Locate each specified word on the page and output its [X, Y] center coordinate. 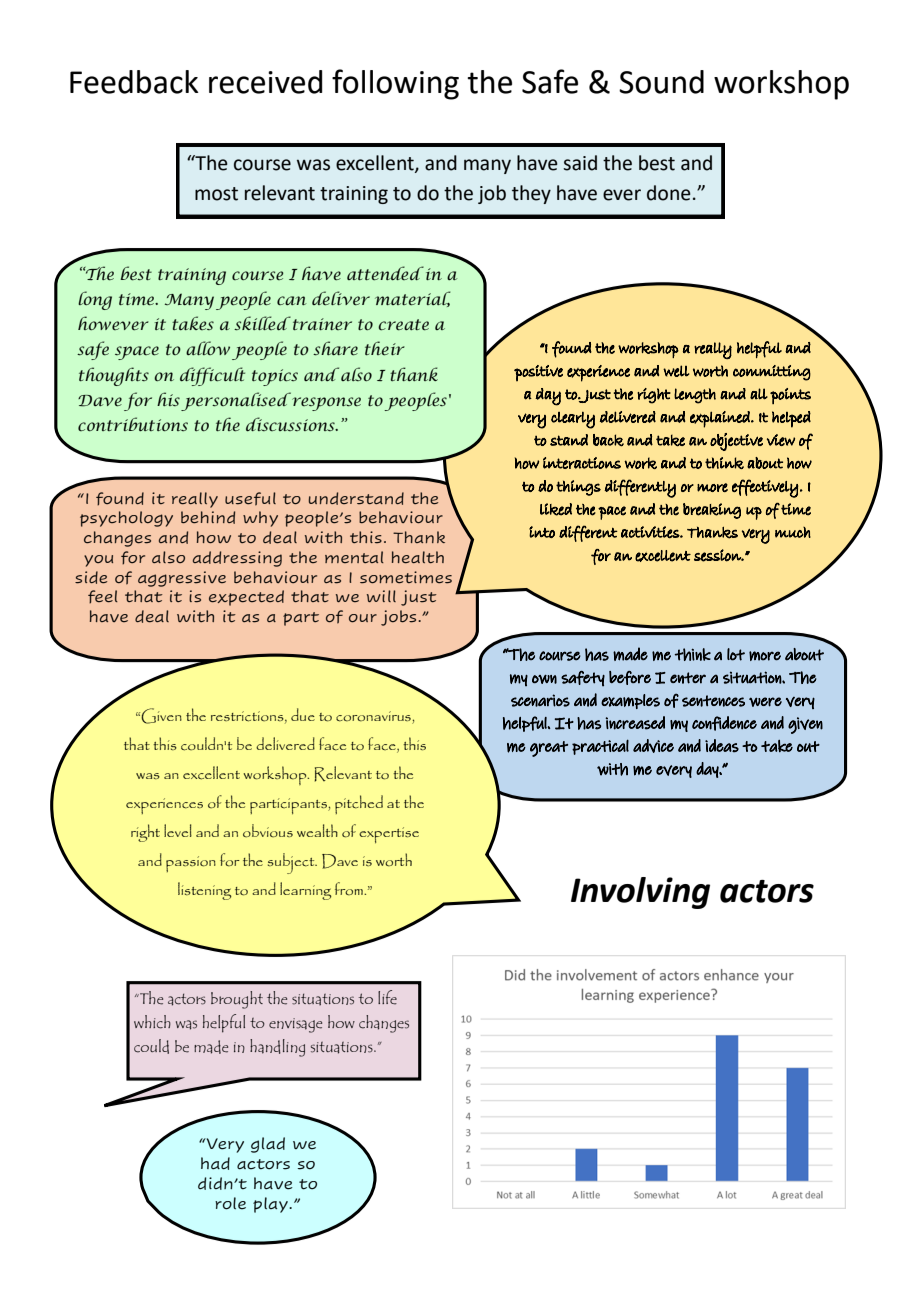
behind [208, 517]
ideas [722, 746]
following [395, 84]
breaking [712, 511]
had [215, 1163]
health [418, 557]
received [265, 82]
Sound [661, 82]
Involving [640, 893]
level [178, 830]
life [387, 997]
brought [237, 1000]
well [676, 371]
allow [208, 348]
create [403, 325]
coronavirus [373, 716]
